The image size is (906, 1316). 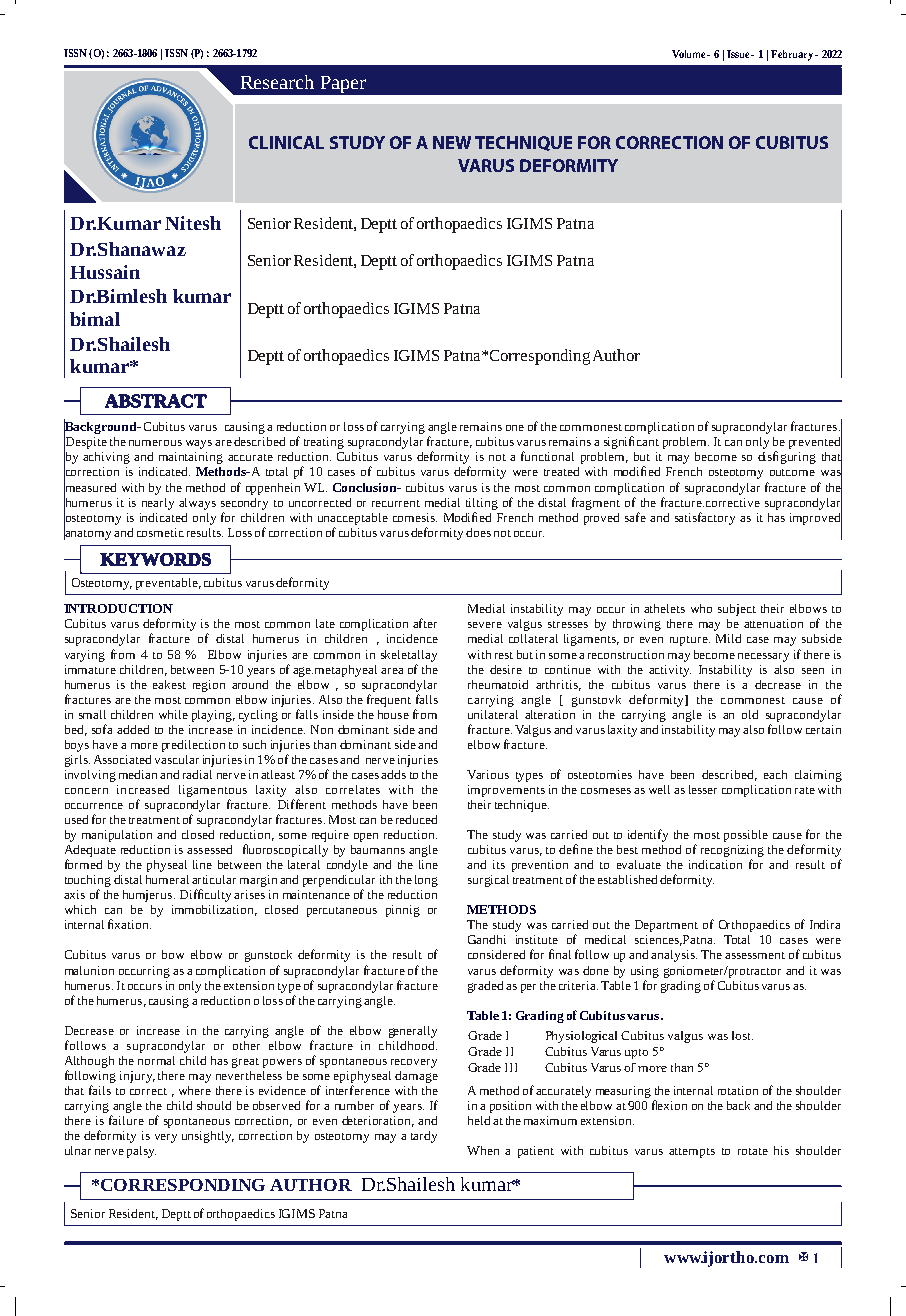 What do you see at coordinates (792, 472) in the screenshot?
I see `outcome` at bounding box center [792, 472].
